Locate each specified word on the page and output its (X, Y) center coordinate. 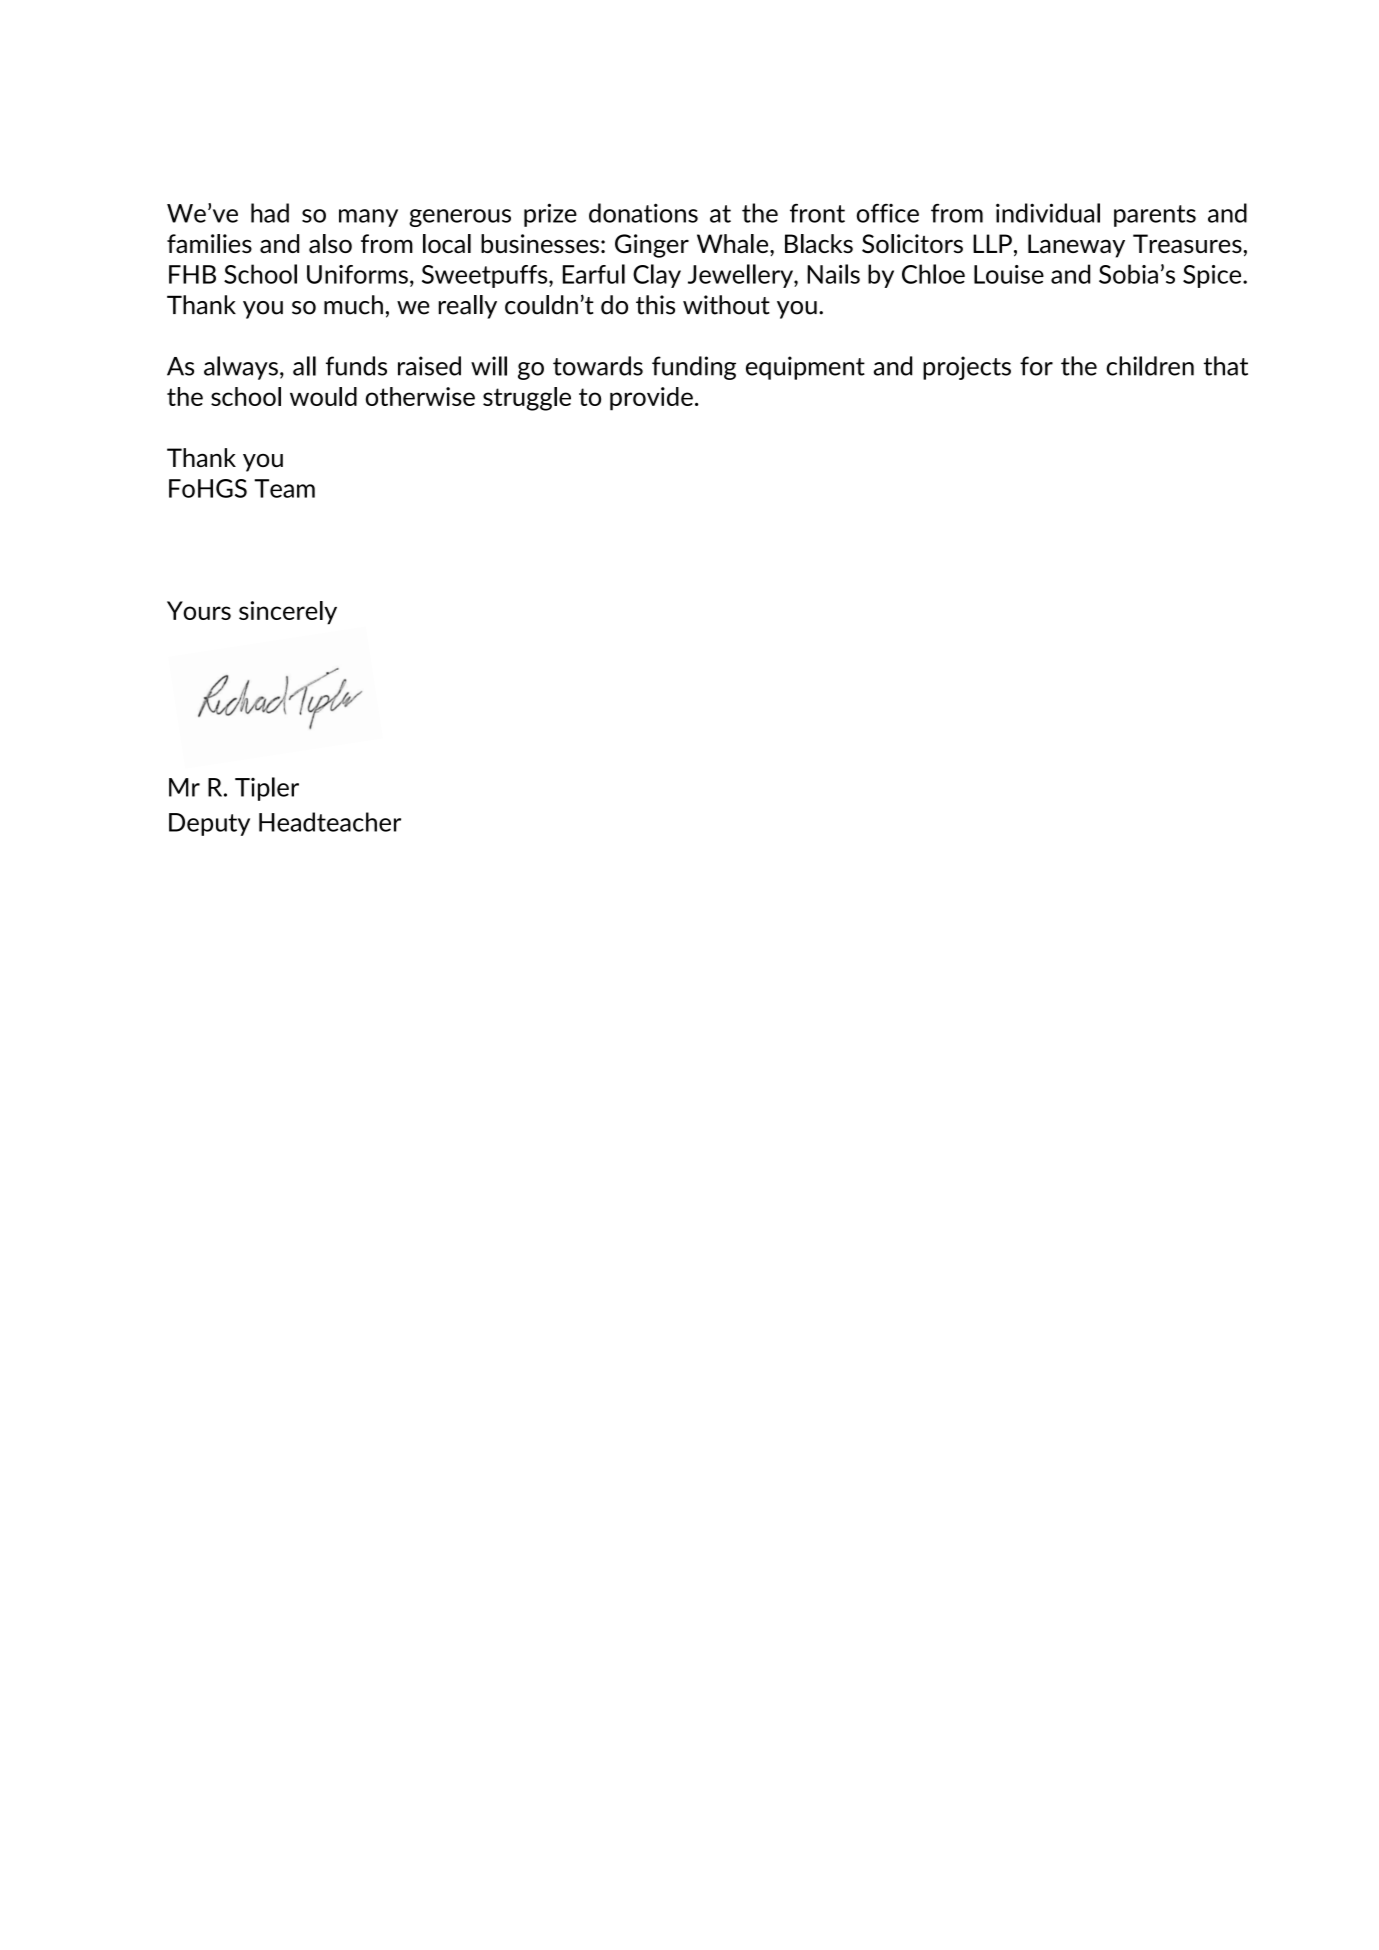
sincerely (288, 613)
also (330, 243)
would (323, 396)
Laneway (1076, 246)
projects (967, 368)
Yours (199, 610)
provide (651, 399)
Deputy (209, 824)
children (1150, 366)
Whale (734, 243)
